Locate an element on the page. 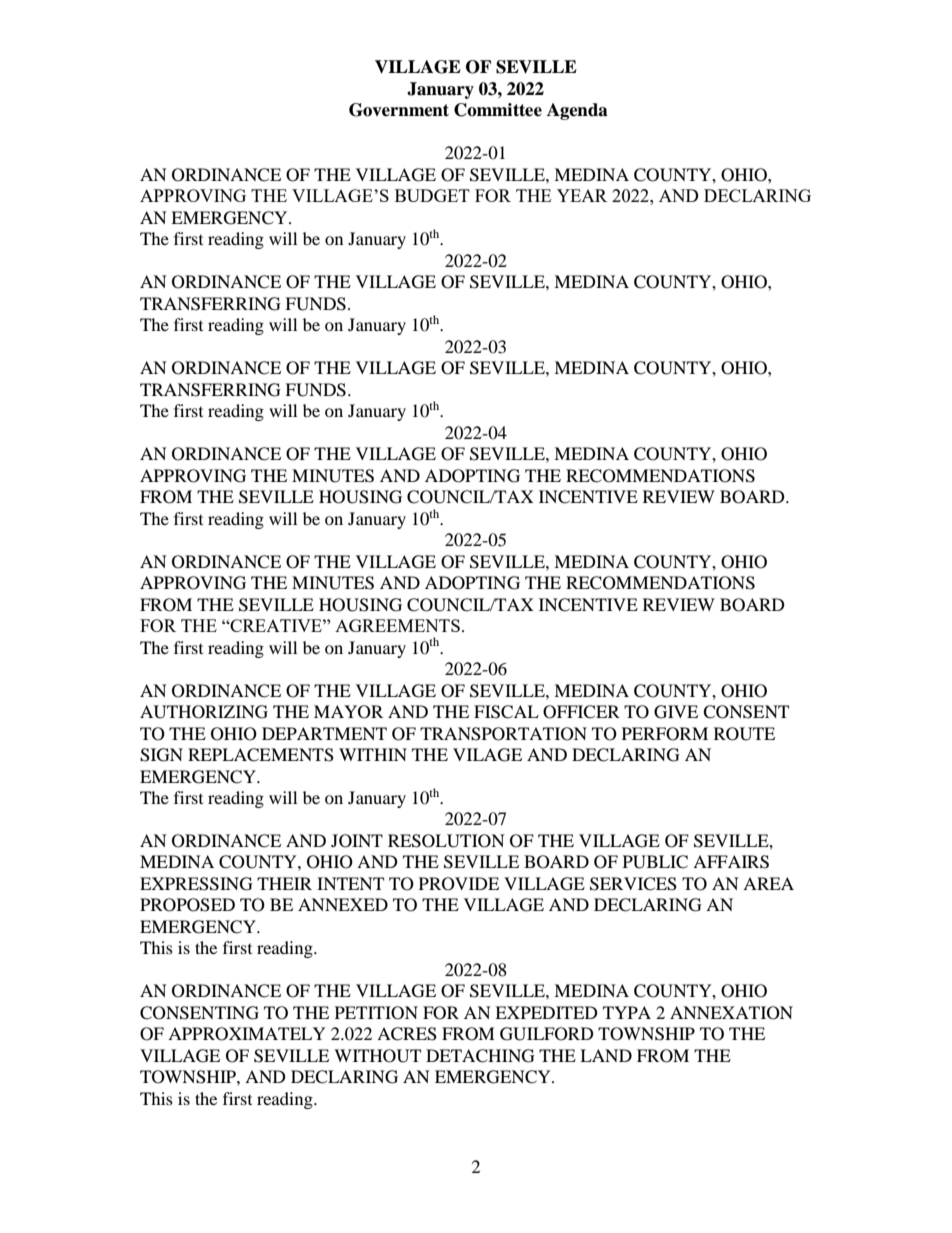 This image has width=952, height=1233. DETACHING is located at coordinates (480, 1056).
